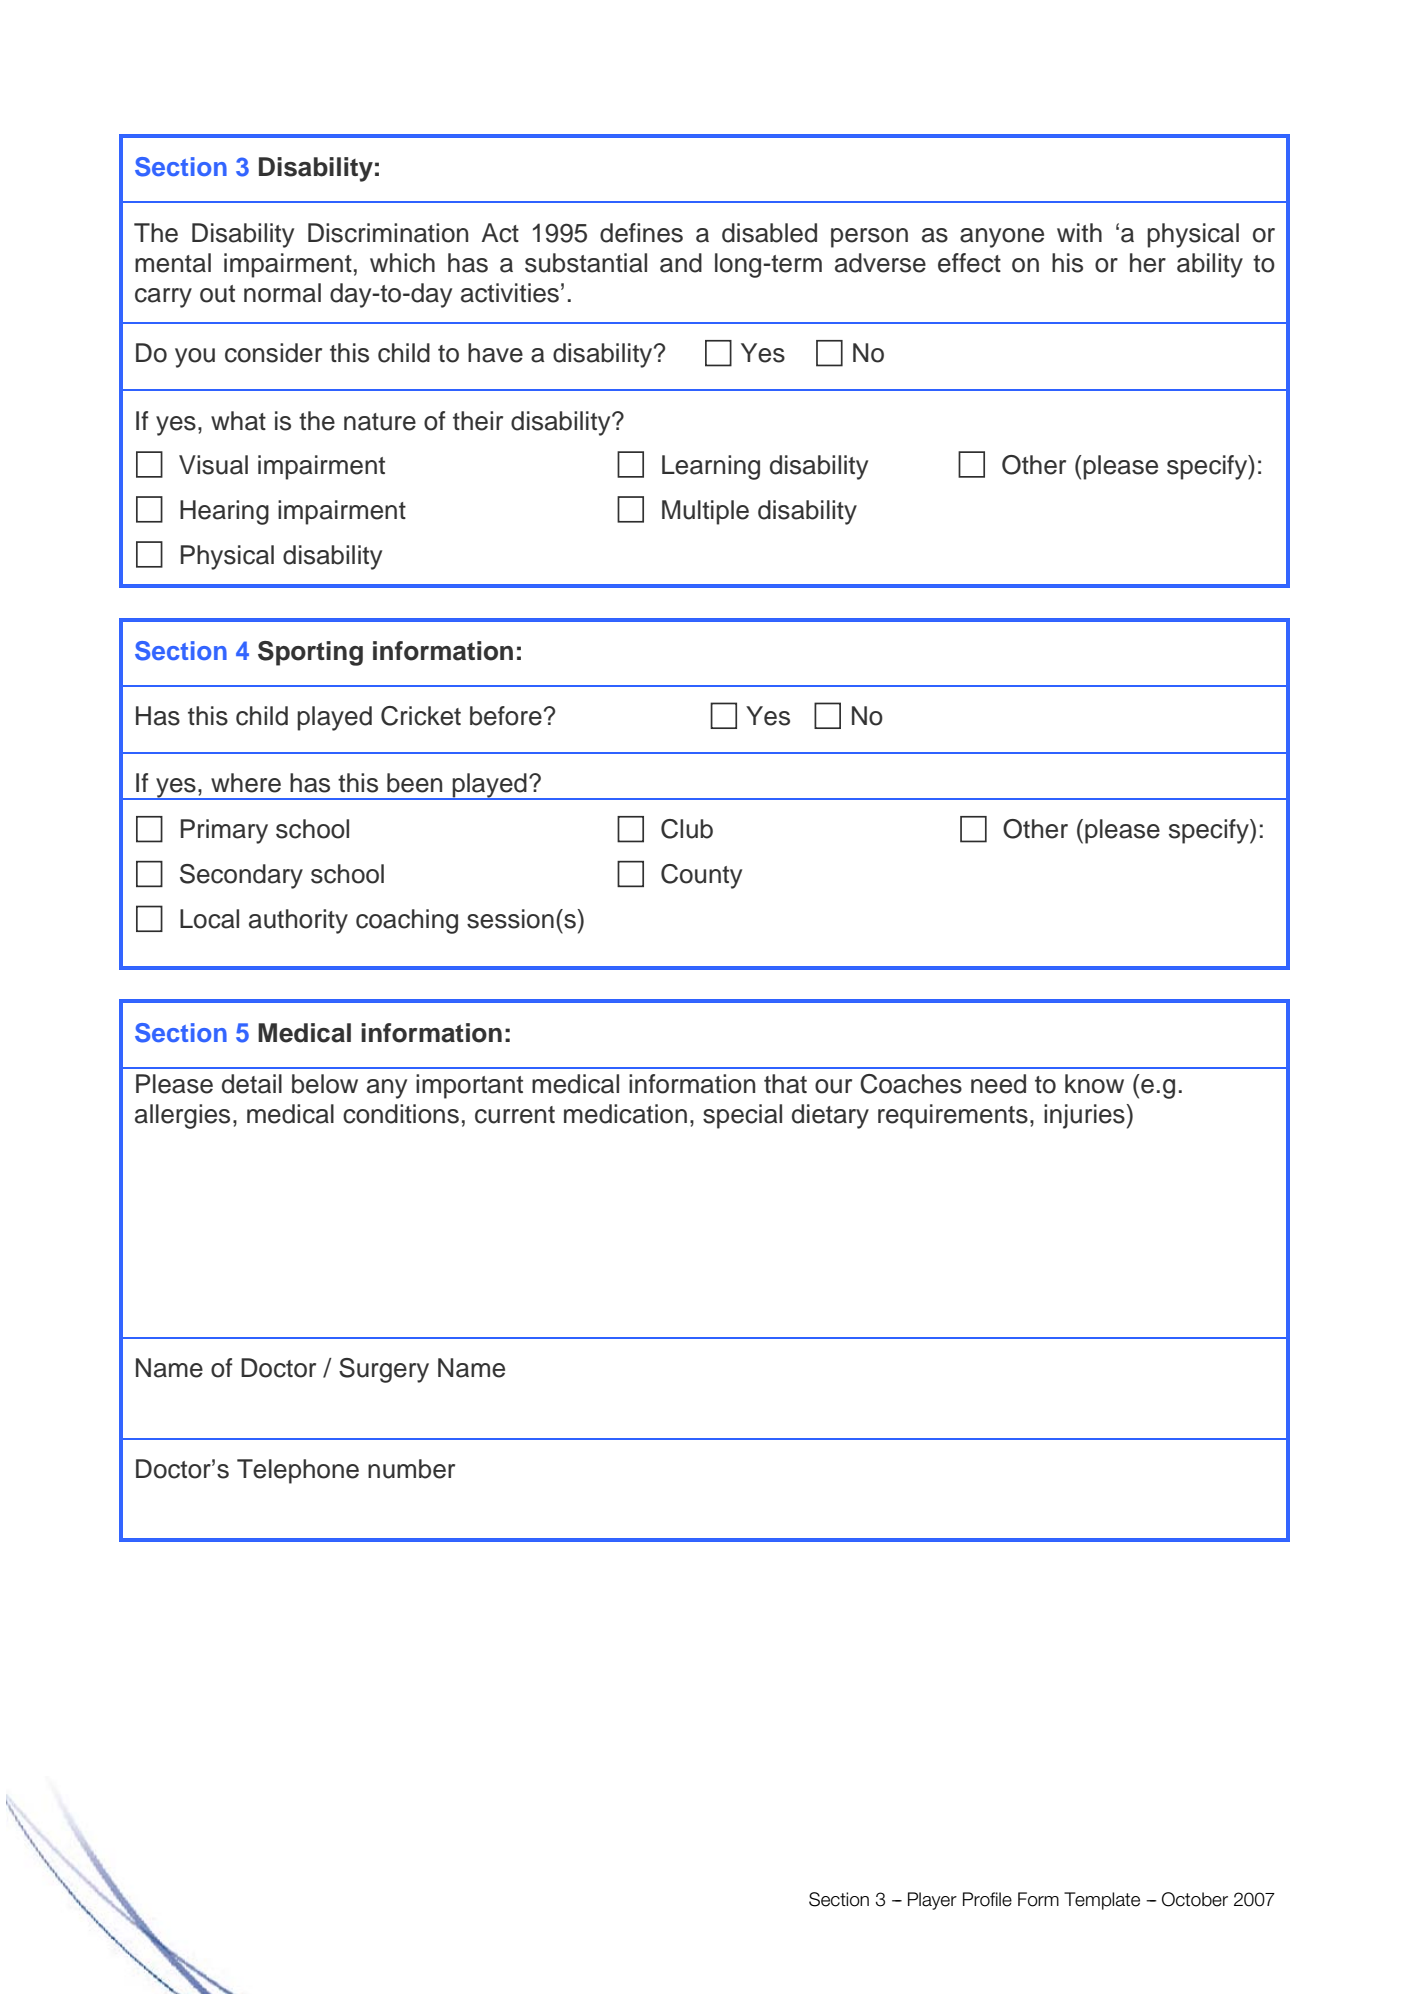 The image size is (1409, 1994). I want to click on Player, so click(932, 1901).
